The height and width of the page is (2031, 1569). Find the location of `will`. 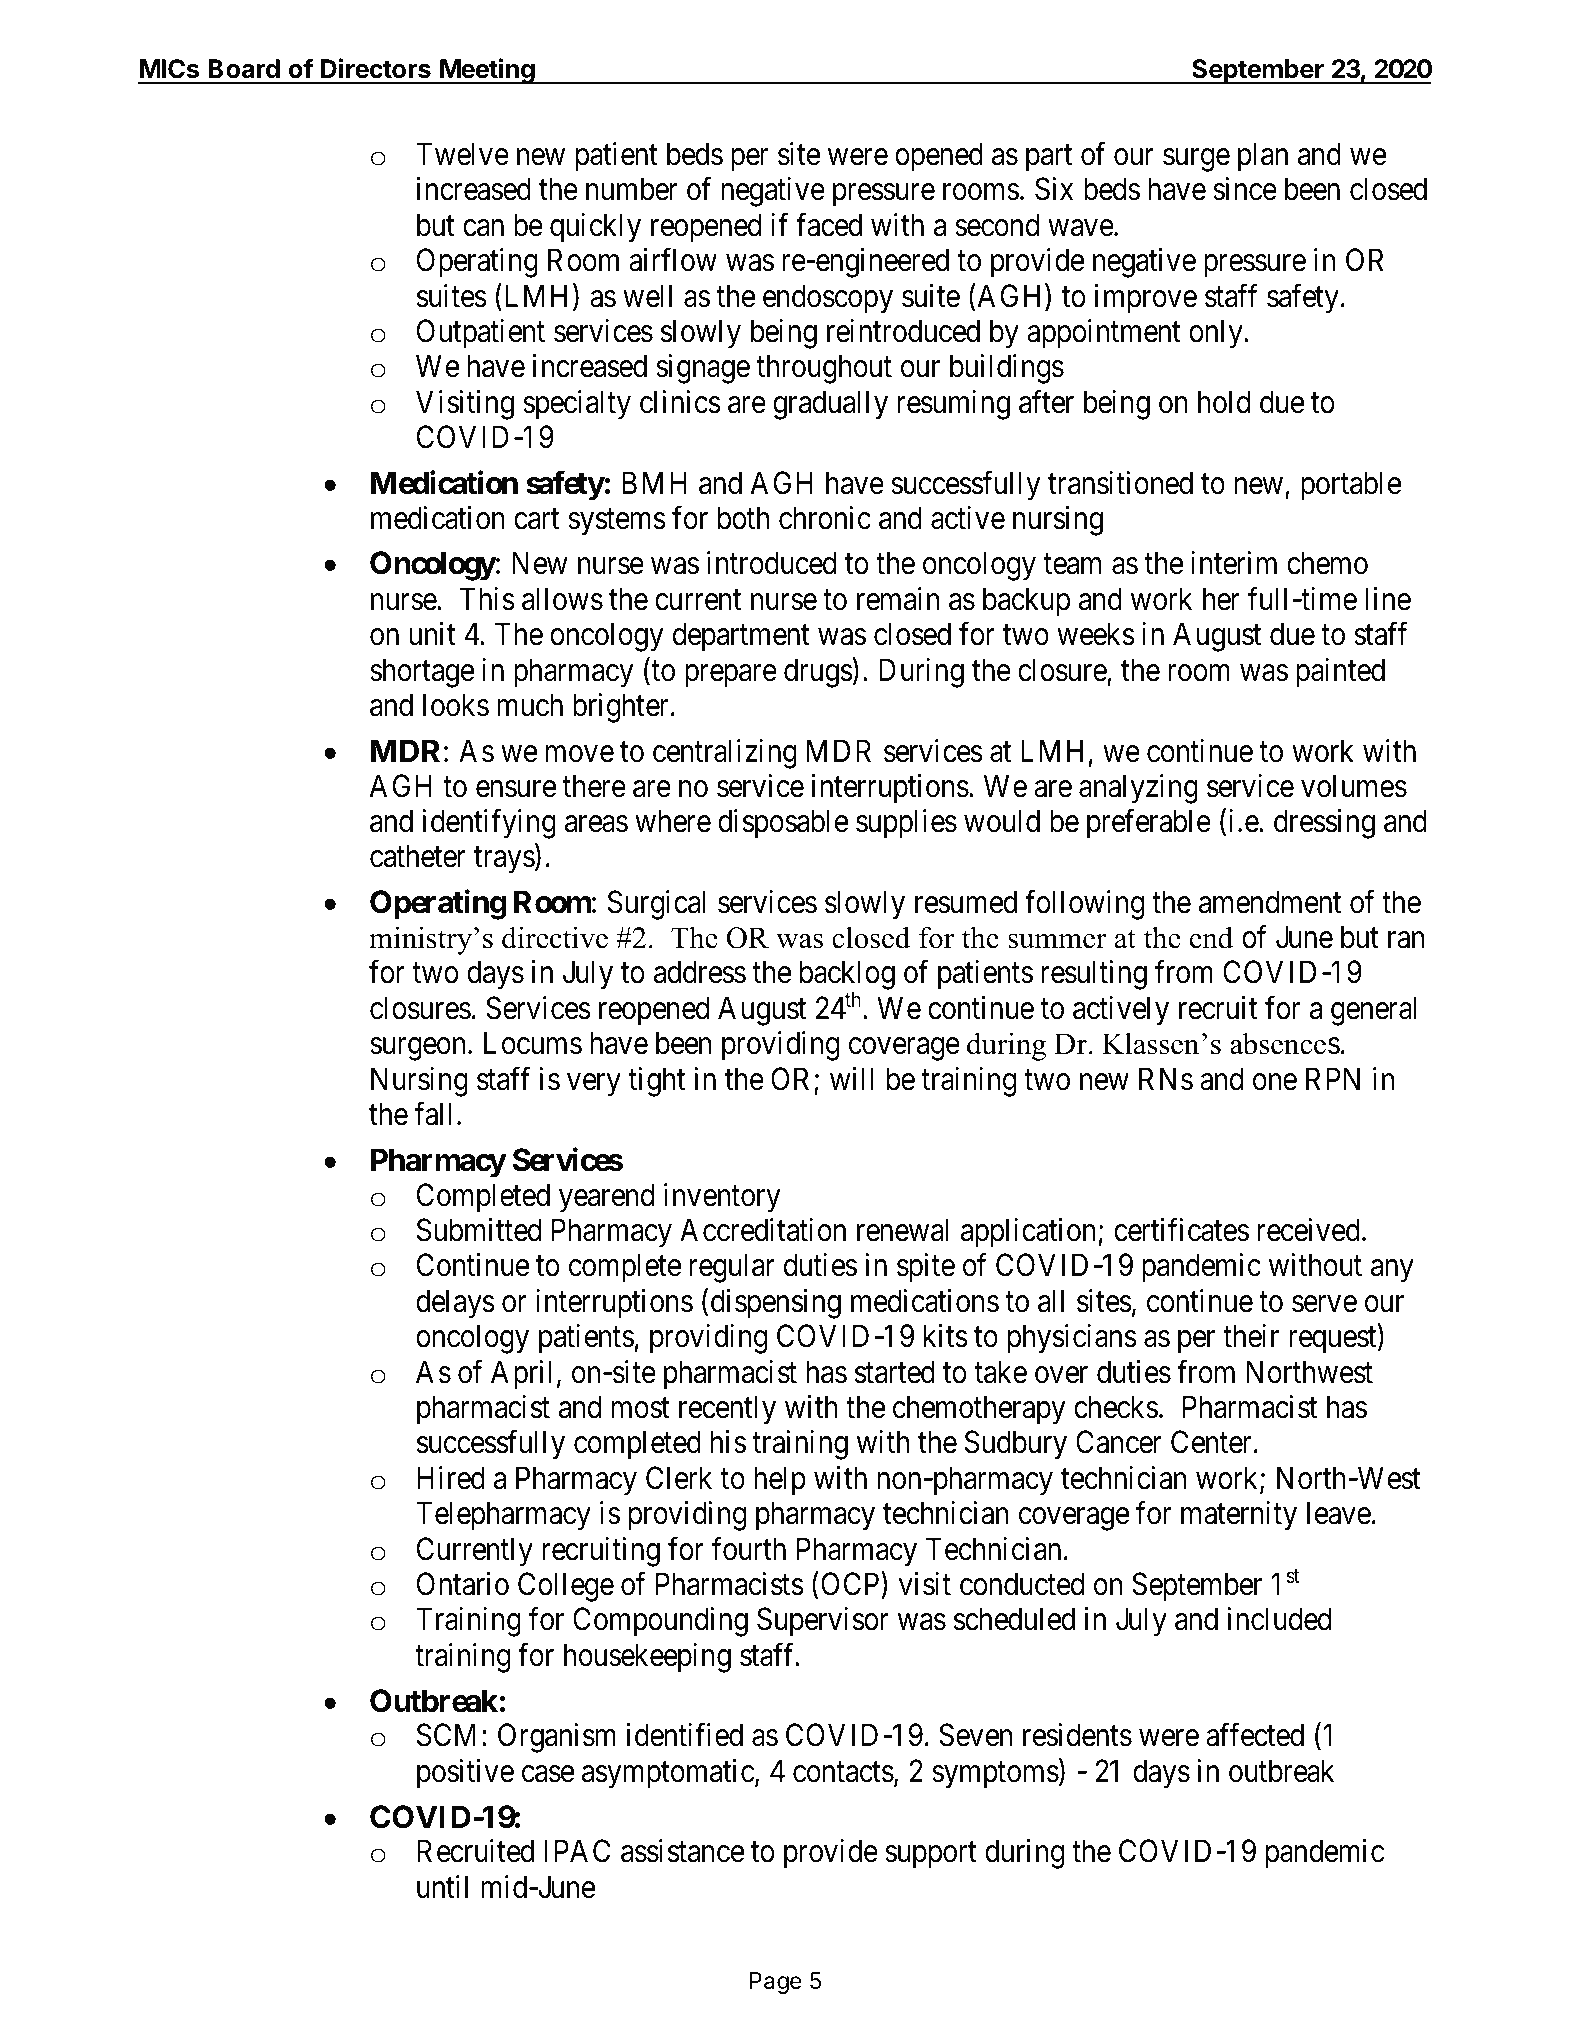

will is located at coordinates (851, 1078).
